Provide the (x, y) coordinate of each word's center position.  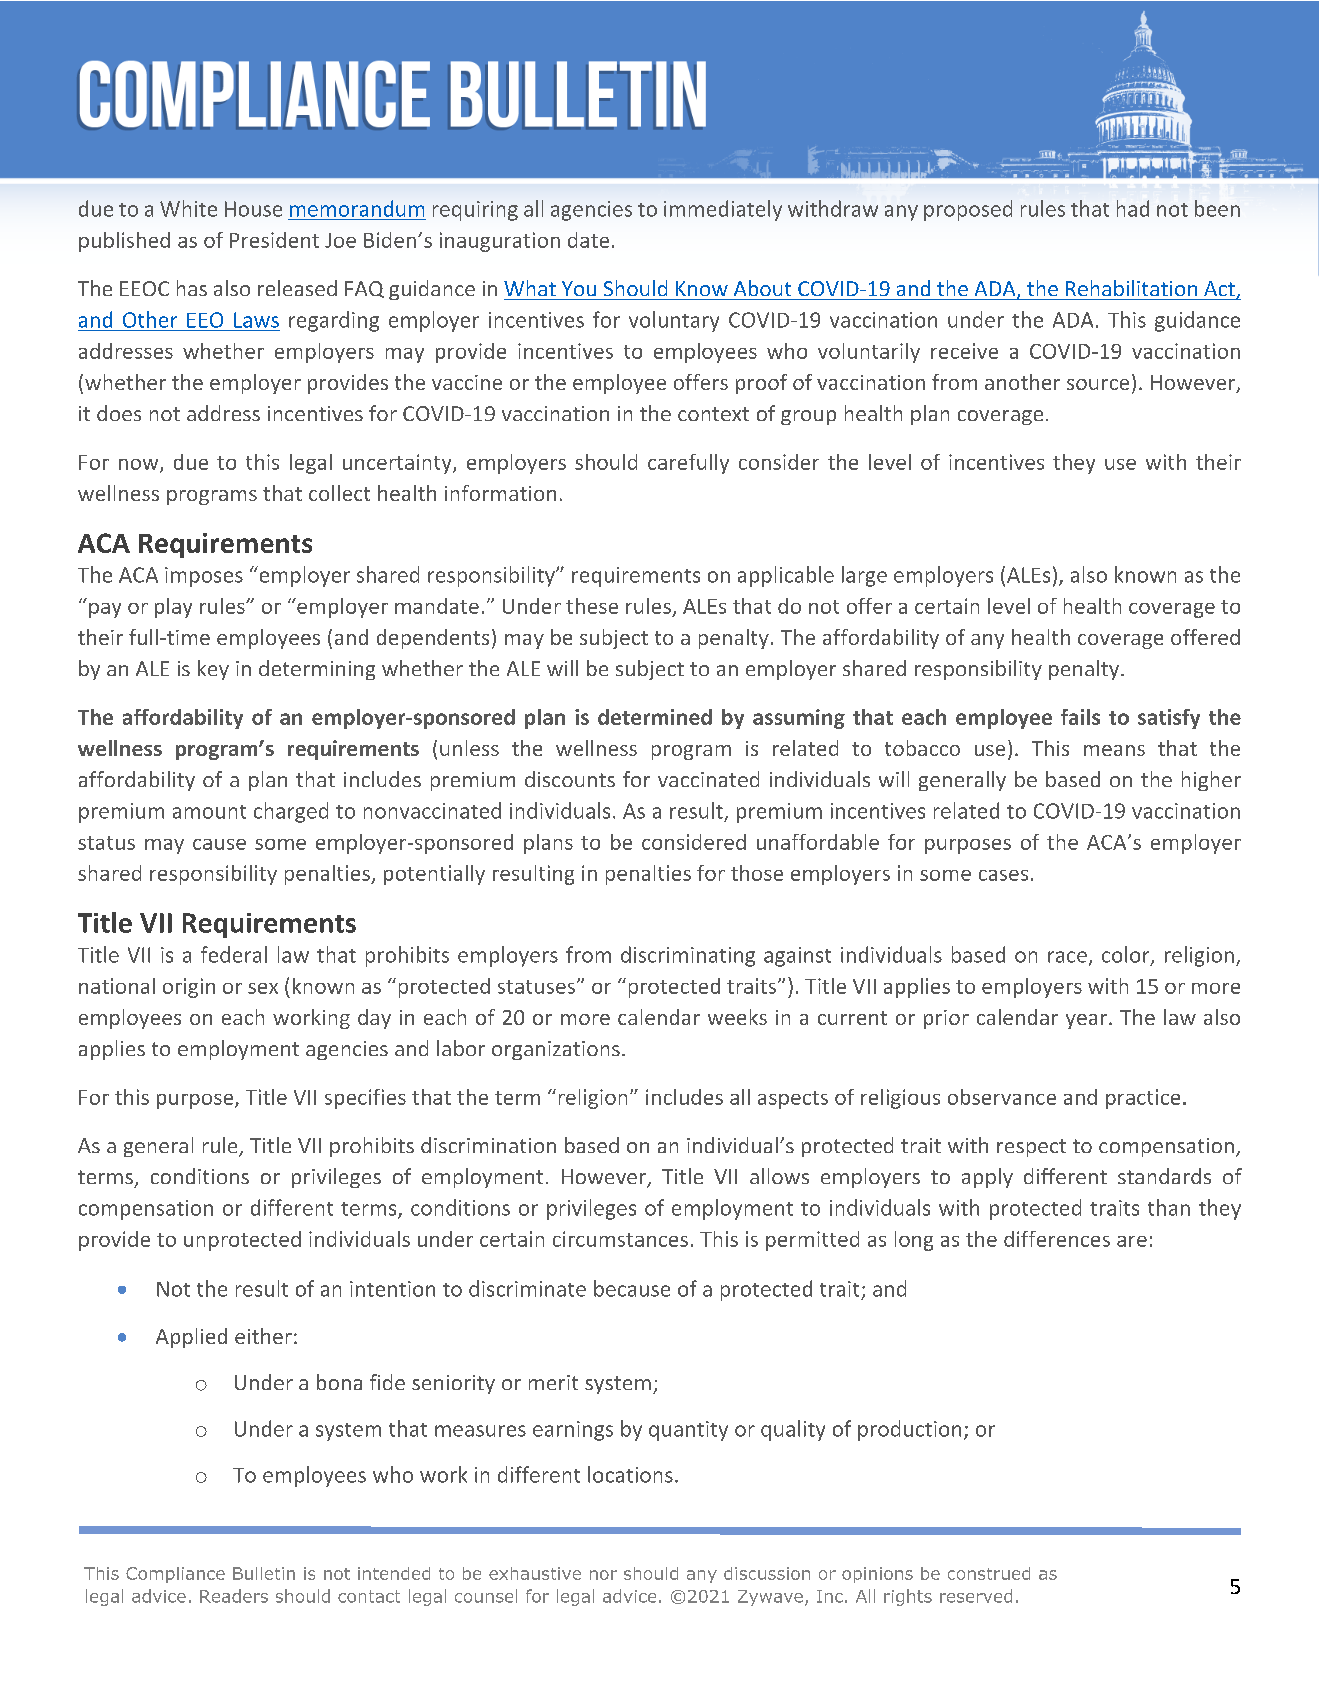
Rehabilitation (1131, 288)
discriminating (688, 956)
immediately (723, 210)
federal (234, 954)
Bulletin (264, 1573)
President (274, 240)
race (1067, 957)
